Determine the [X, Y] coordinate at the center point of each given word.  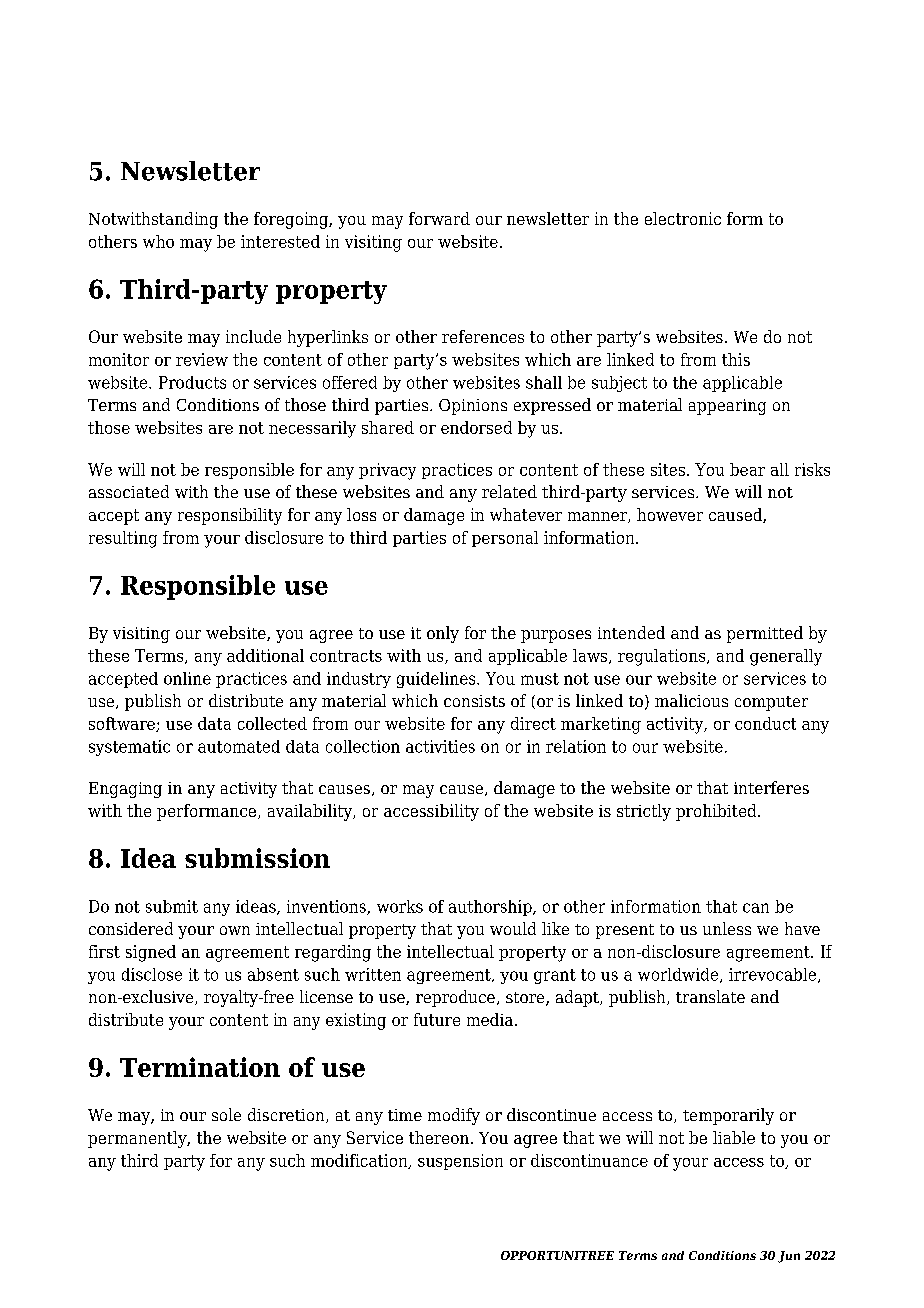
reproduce [455, 998]
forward [439, 218]
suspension [460, 1162]
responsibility [230, 516]
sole [226, 1114]
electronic [683, 218]
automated [239, 746]
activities [440, 746]
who [158, 241]
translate [710, 996]
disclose [152, 974]
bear [747, 469]
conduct [765, 723]
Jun [789, 1257]
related [509, 491]
